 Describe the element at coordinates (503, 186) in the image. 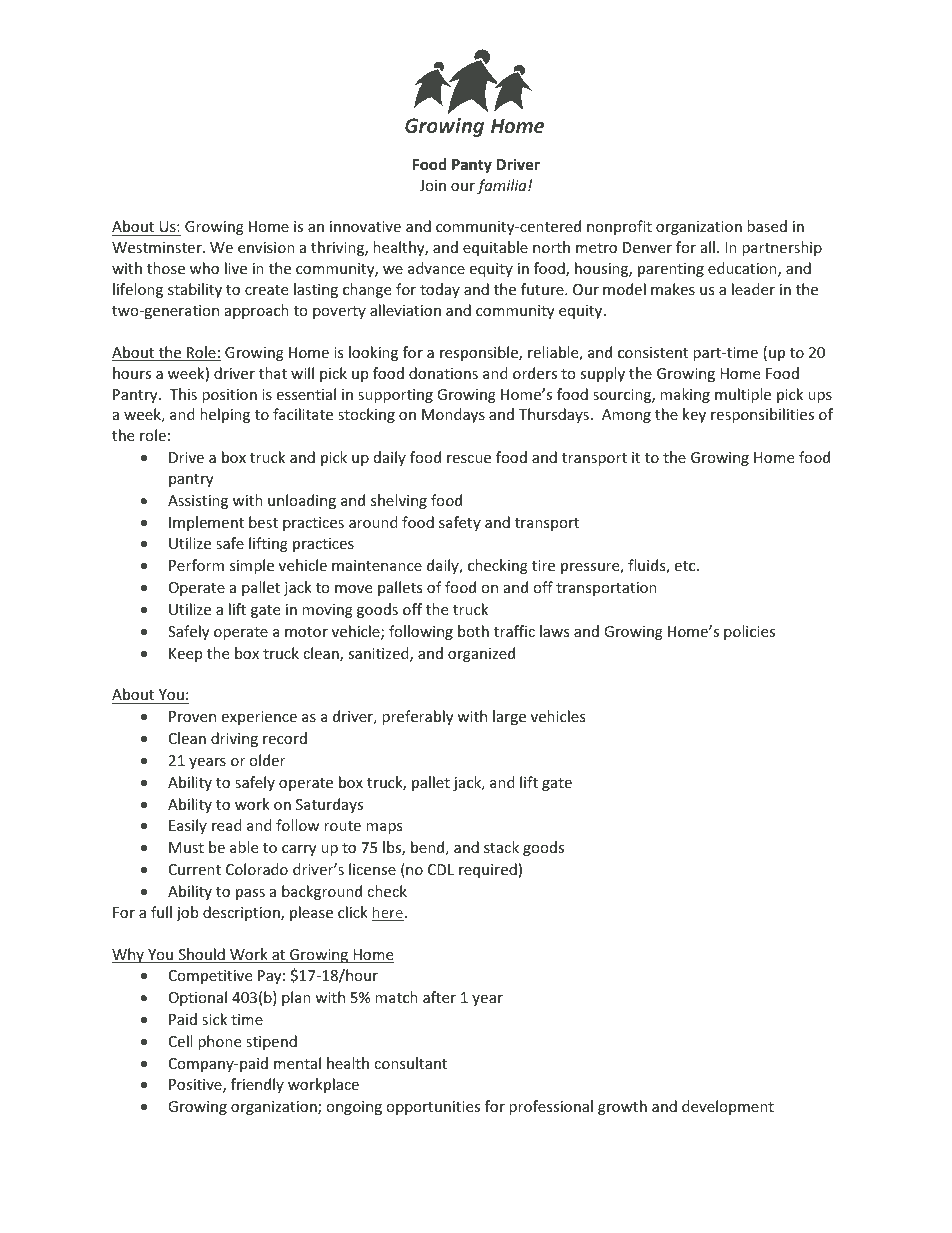

I see `familia` at that location.
